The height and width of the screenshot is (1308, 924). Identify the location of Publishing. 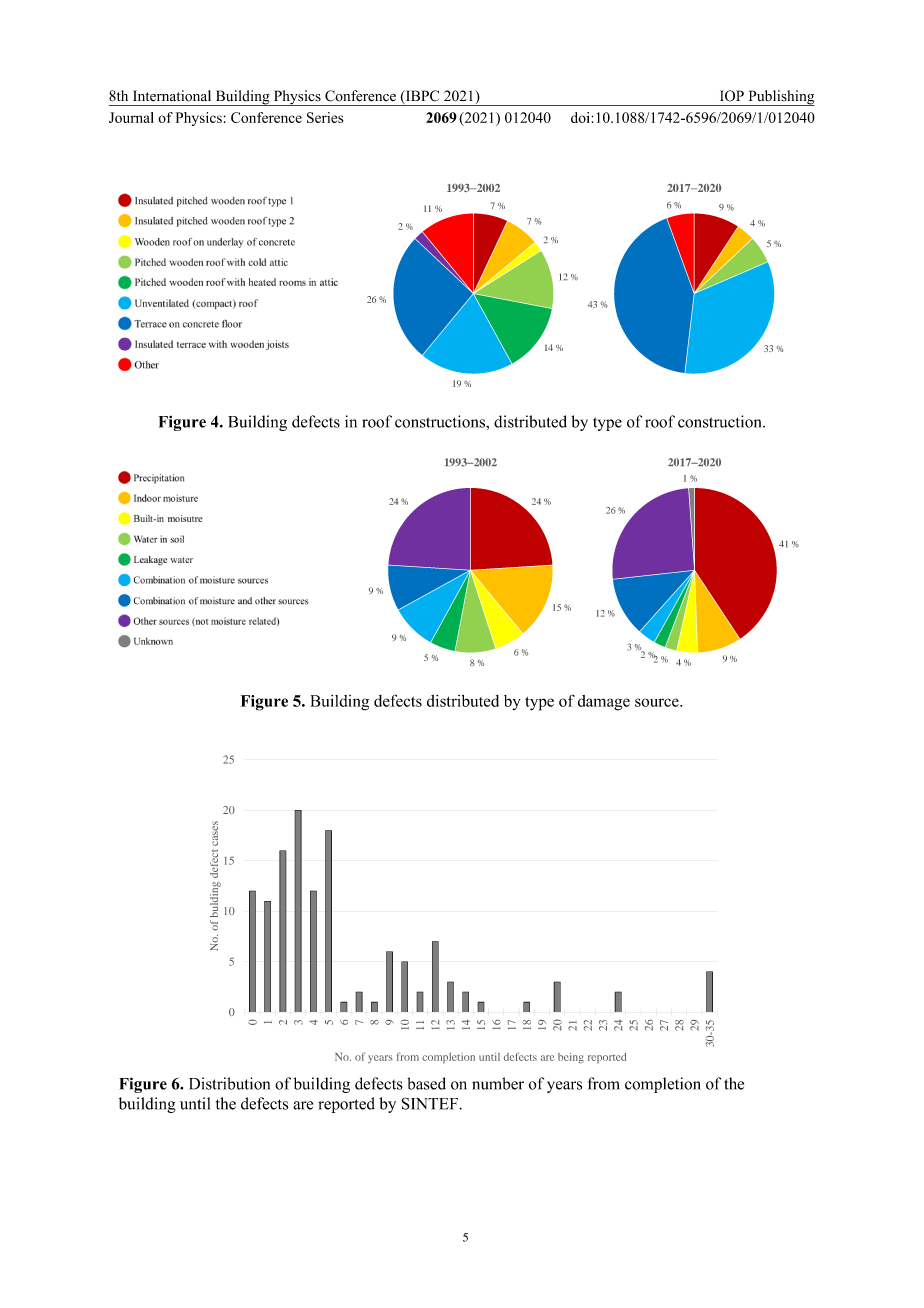
(780, 98).
